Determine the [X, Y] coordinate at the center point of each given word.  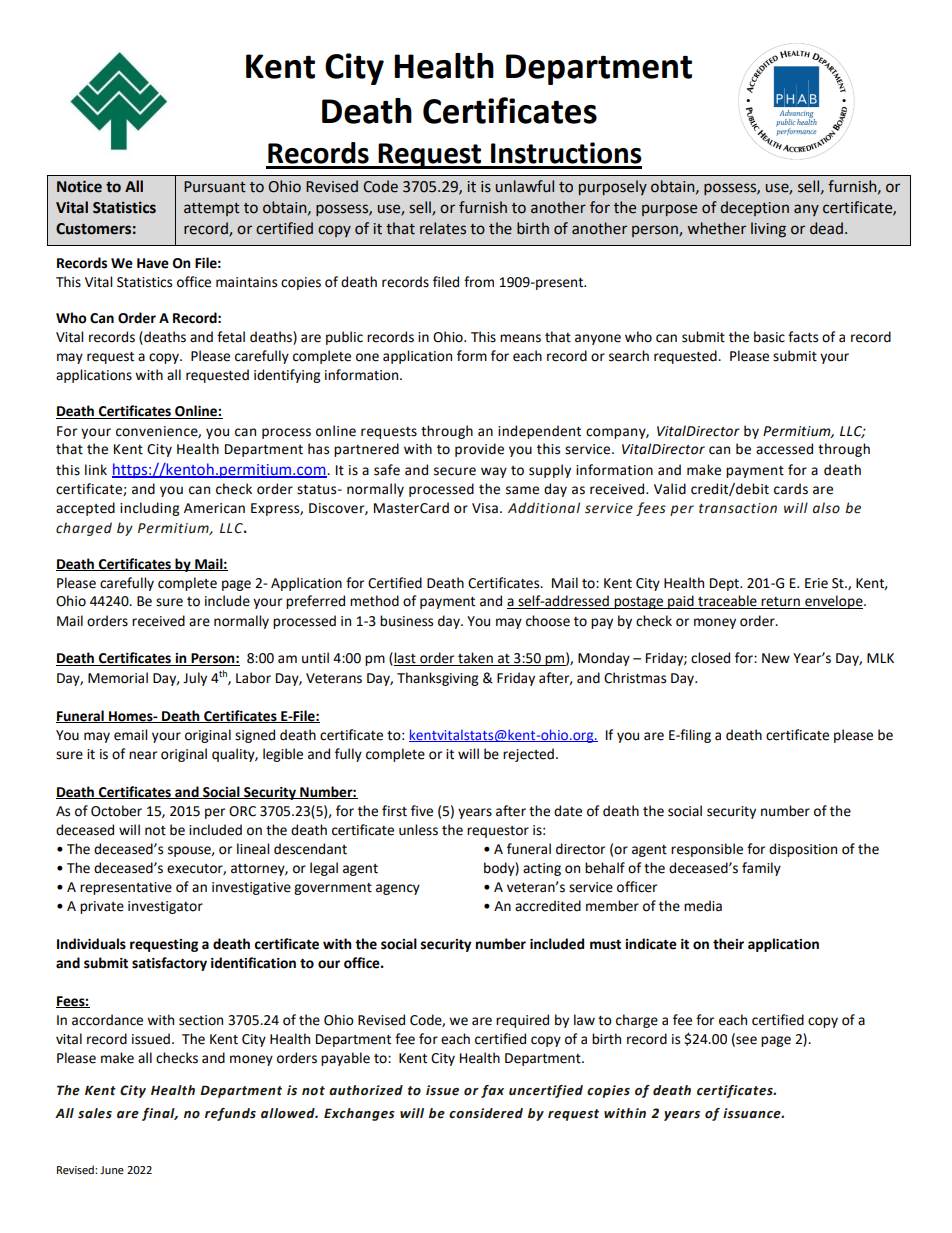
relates [443, 228]
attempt [212, 209]
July [195, 679]
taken [475, 659]
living [768, 230]
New [776, 658]
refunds [230, 1114]
